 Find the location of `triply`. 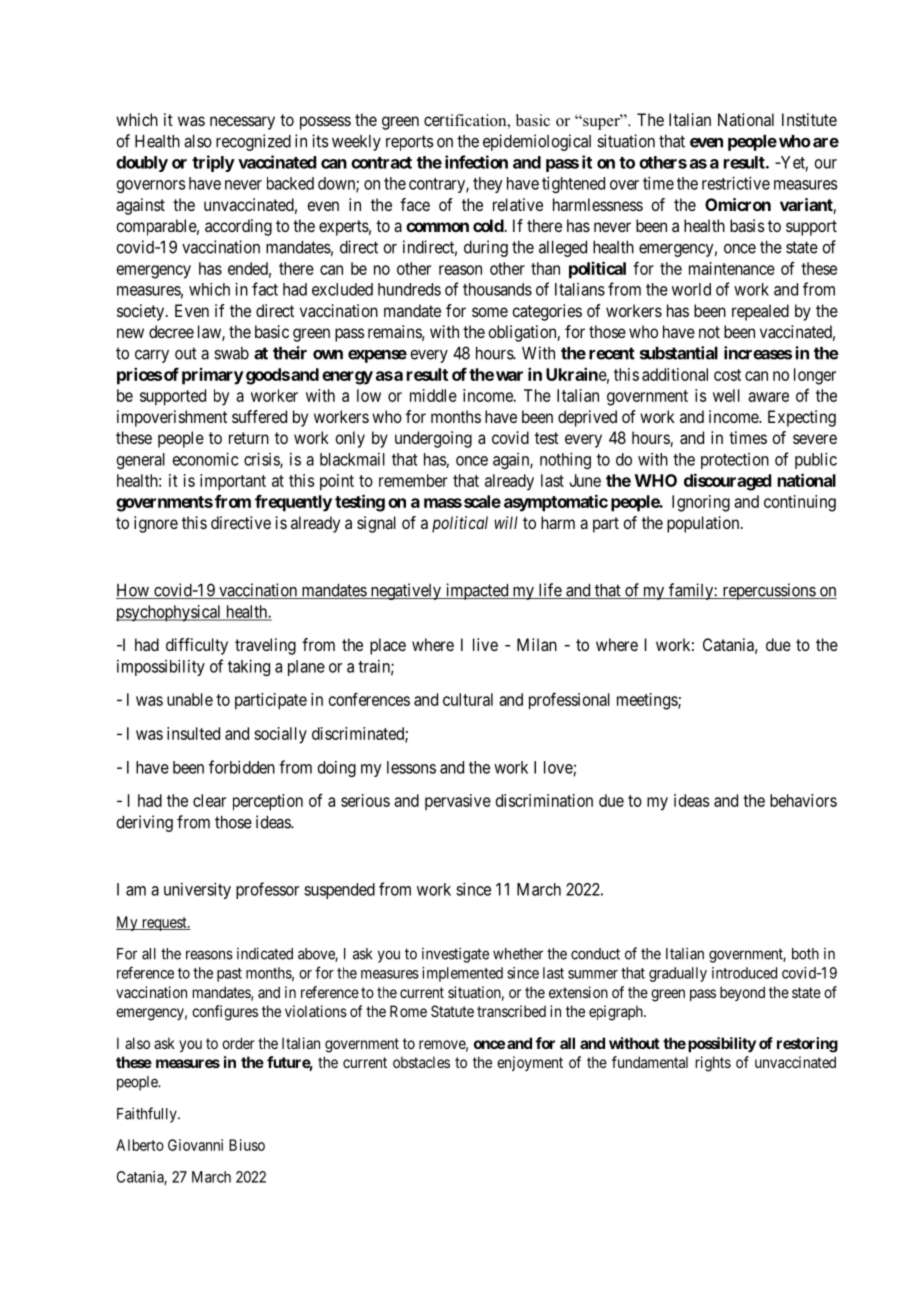

triply is located at coordinates (213, 163).
